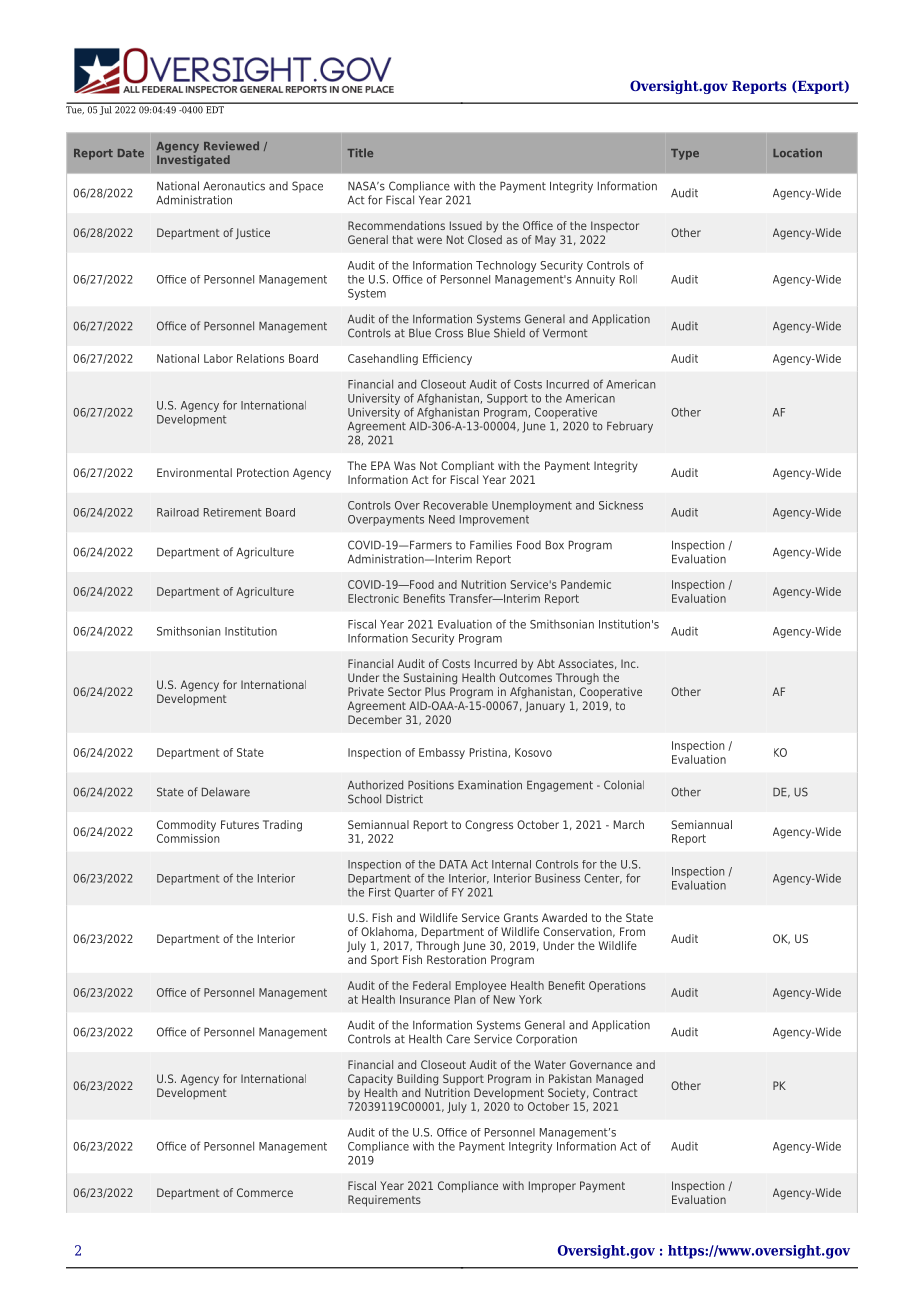  What do you see at coordinates (188, 837) in the page?
I see `Commission` at bounding box center [188, 837].
